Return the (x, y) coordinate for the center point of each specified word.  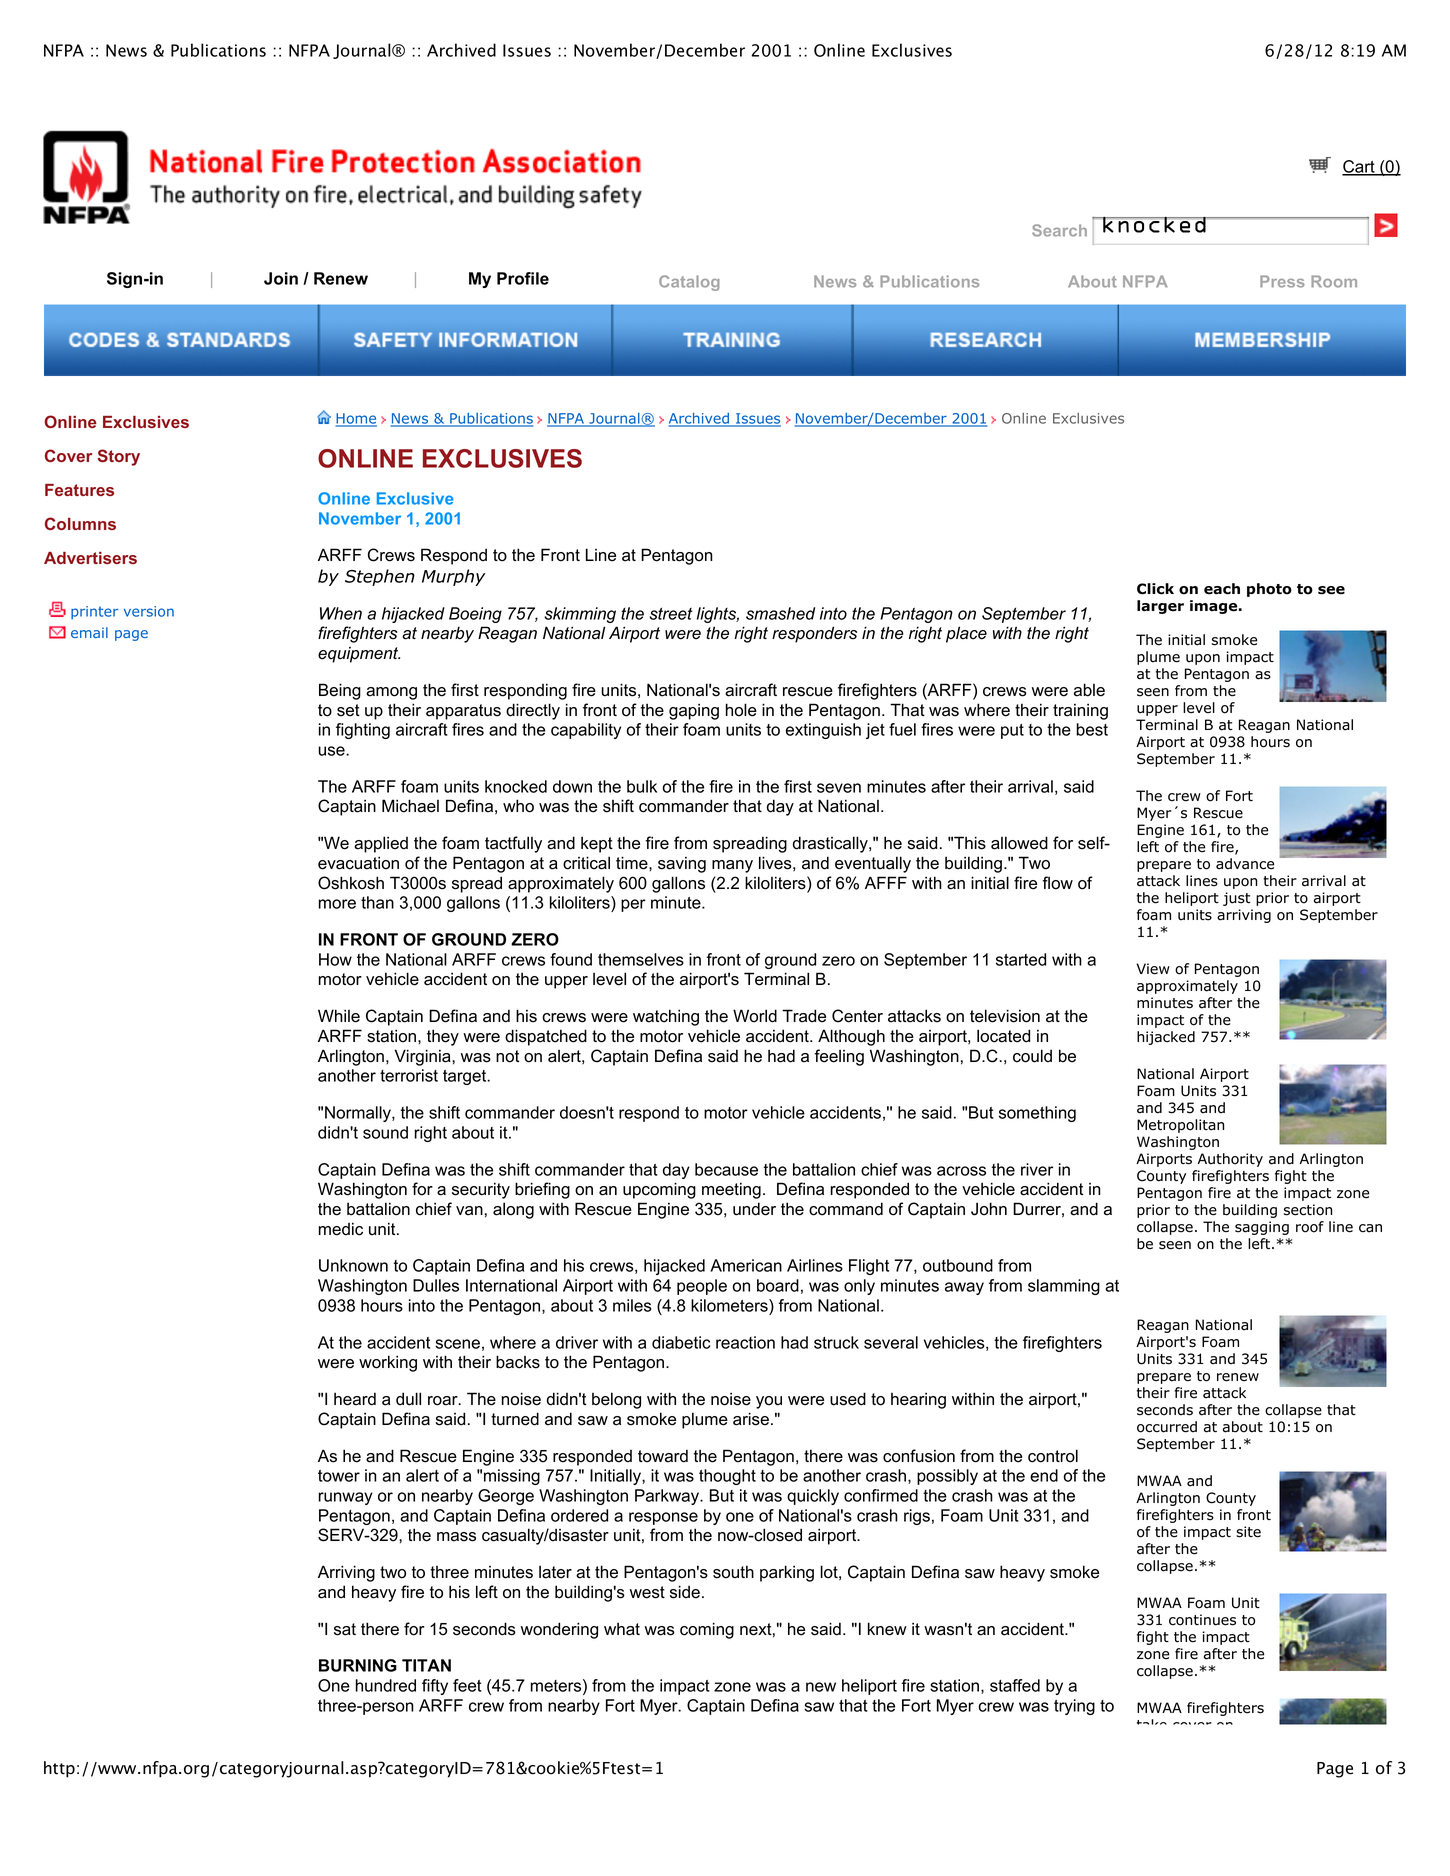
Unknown (353, 1265)
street (671, 614)
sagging (1262, 1228)
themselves (641, 959)
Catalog (689, 283)
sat (345, 1629)
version (149, 611)
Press (1282, 281)
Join (281, 278)
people (702, 1287)
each (1222, 589)
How (335, 959)
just (1237, 899)
